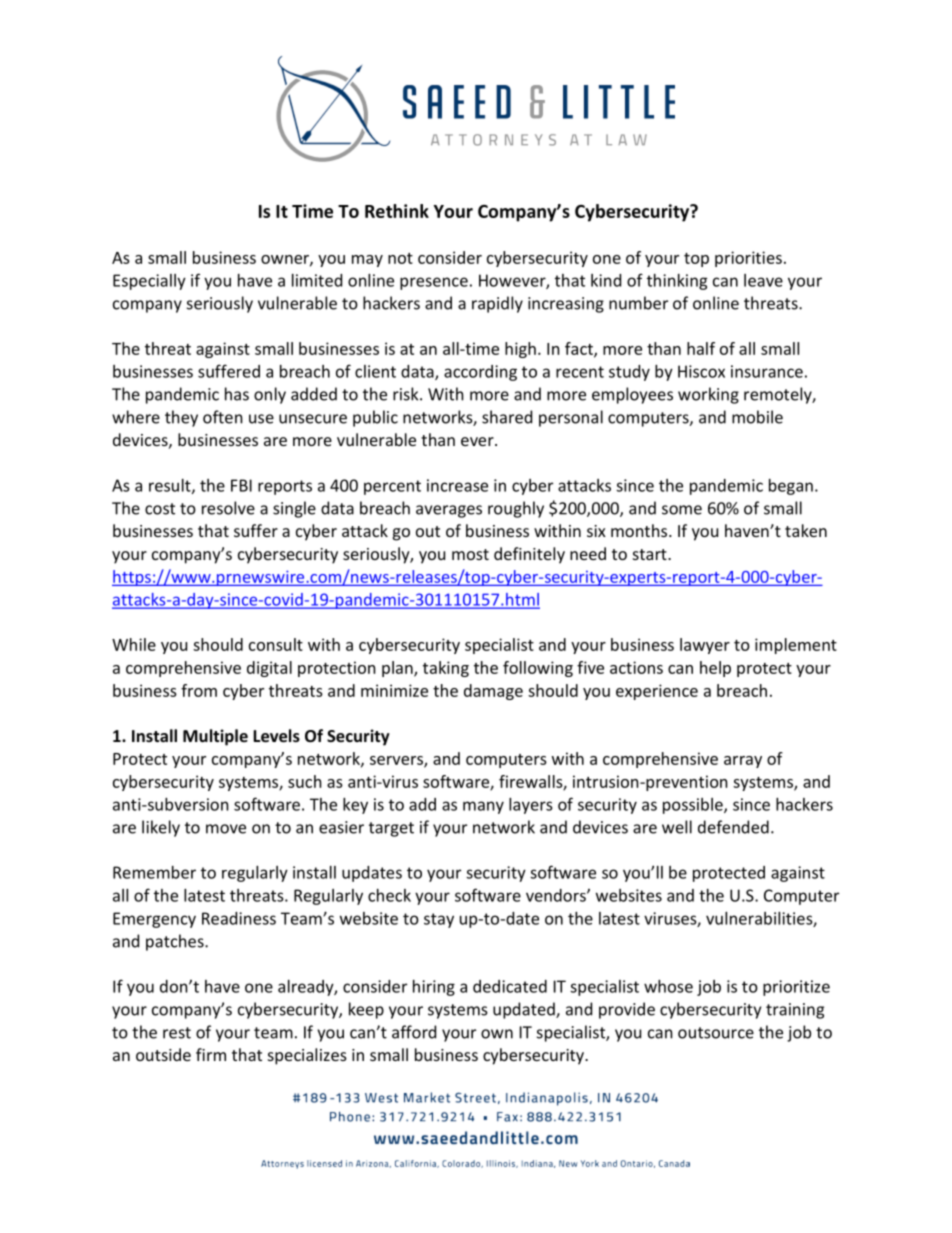 Image resolution: width=952 pixels, height=1233 pixels. Describe the element at coordinates (211, 1054) in the image. I see `firm` at that location.
